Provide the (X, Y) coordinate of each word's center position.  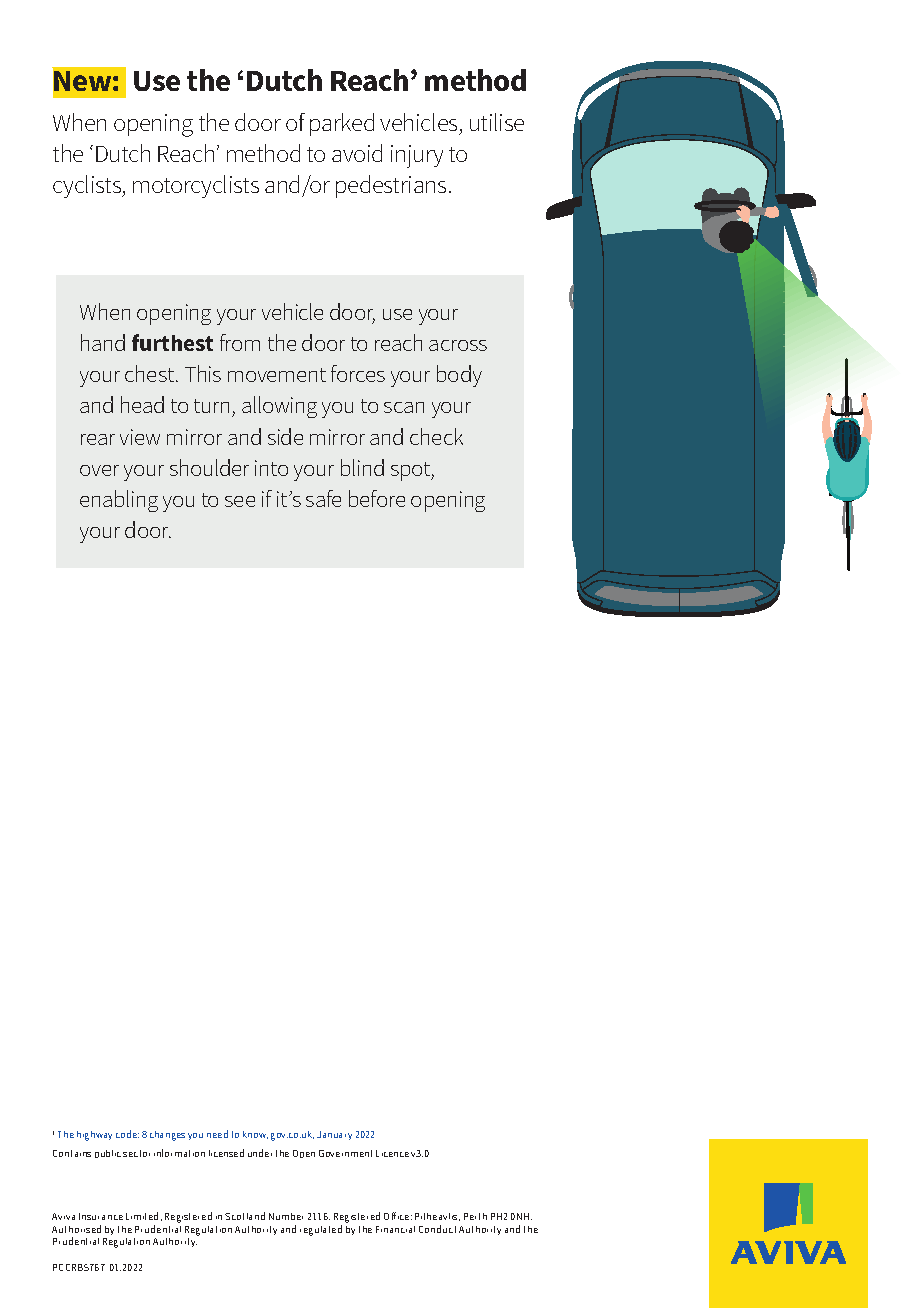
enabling (119, 501)
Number (286, 1216)
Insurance (101, 1216)
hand (103, 342)
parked (342, 124)
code (127, 1134)
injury (417, 156)
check (436, 436)
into (271, 468)
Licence (392, 1153)
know (255, 1135)
